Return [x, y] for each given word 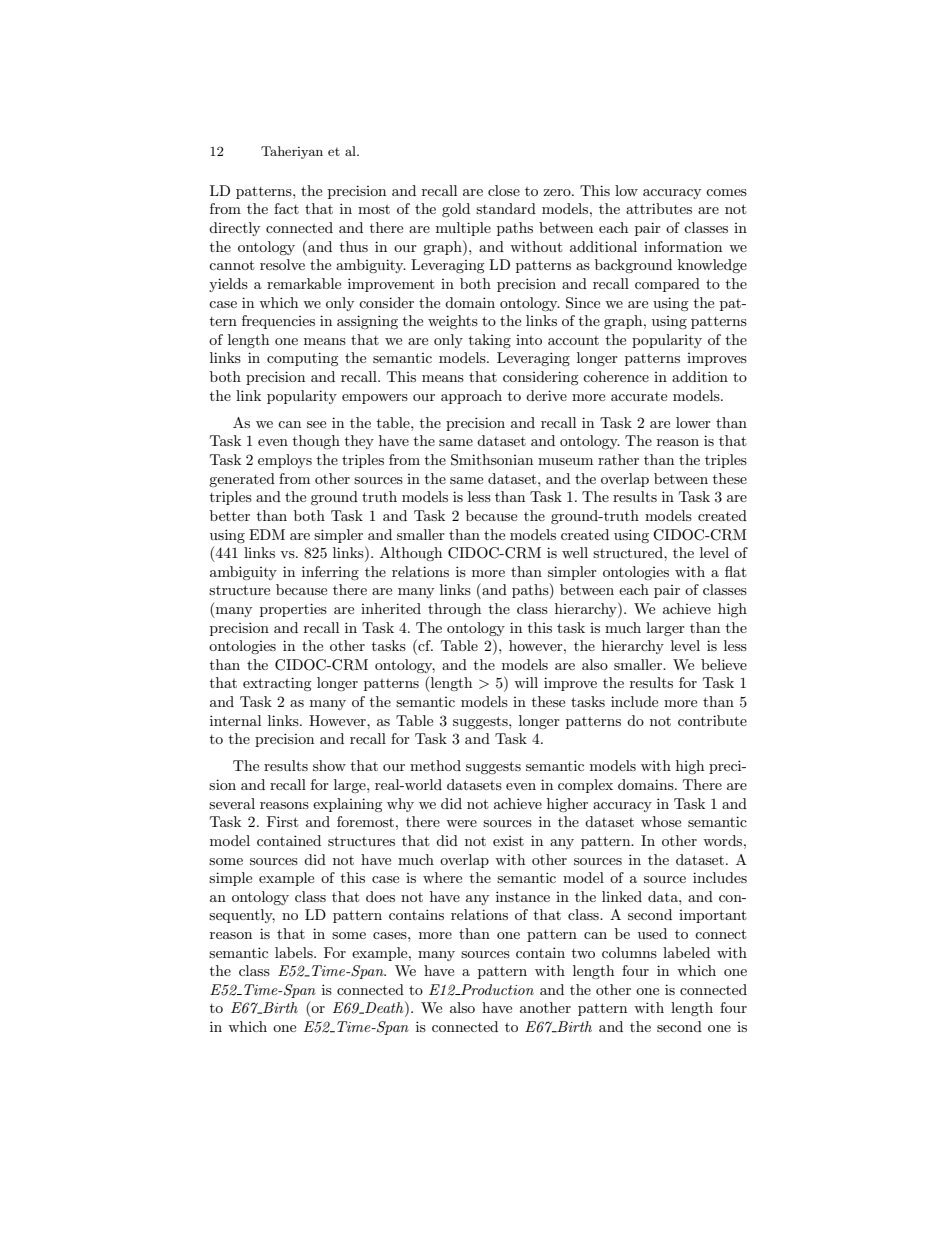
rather [618, 459]
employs [285, 461]
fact [286, 208]
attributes [659, 208]
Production [496, 989]
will [526, 682]
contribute [712, 720]
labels [295, 952]
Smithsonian [492, 460]
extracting [277, 684]
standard [506, 208]
